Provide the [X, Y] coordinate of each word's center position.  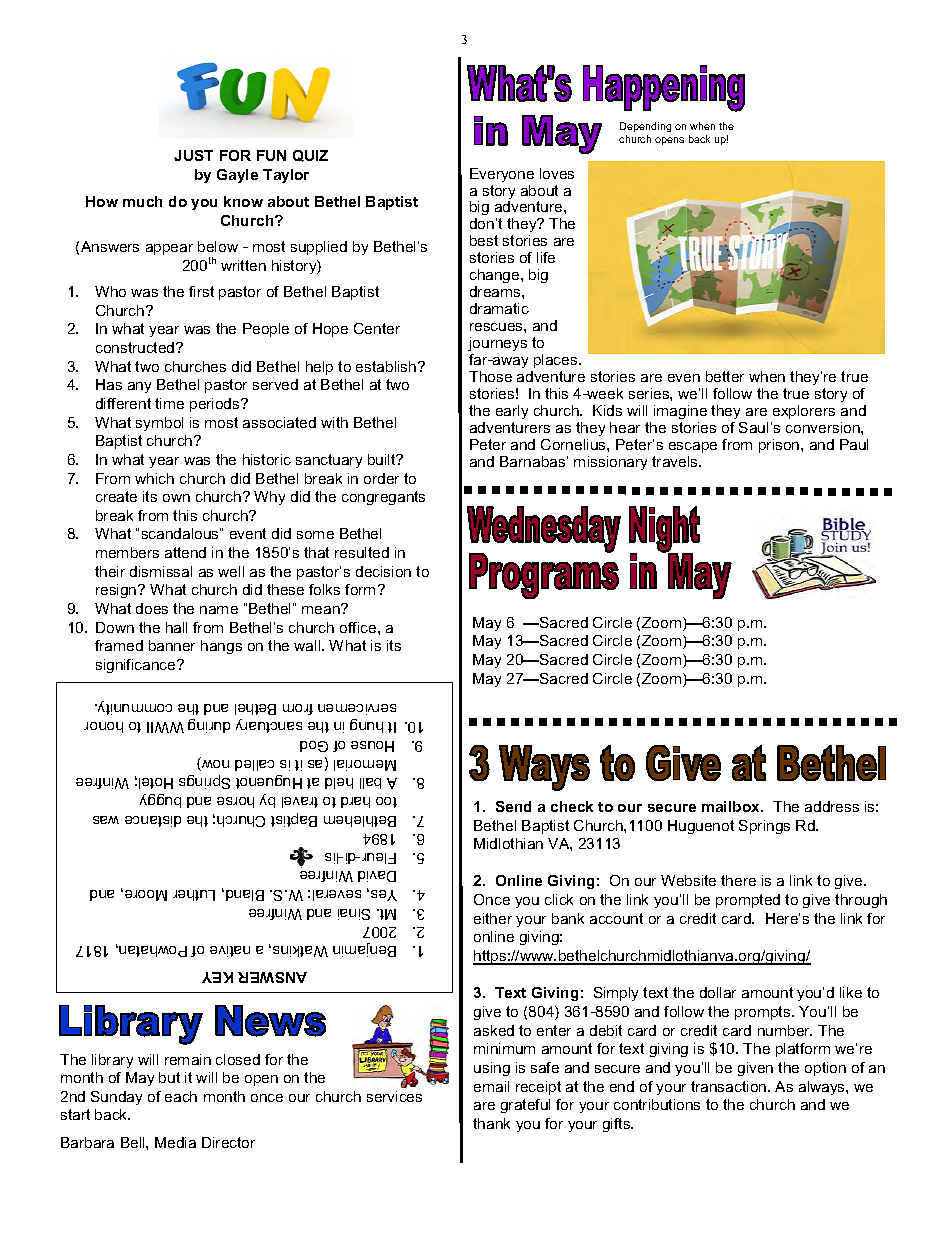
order [381, 478]
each [181, 1096]
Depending [645, 127]
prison [780, 446]
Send [513, 806]
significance [137, 666]
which [154, 478]
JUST [193, 155]
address [832, 806]
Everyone [502, 175]
